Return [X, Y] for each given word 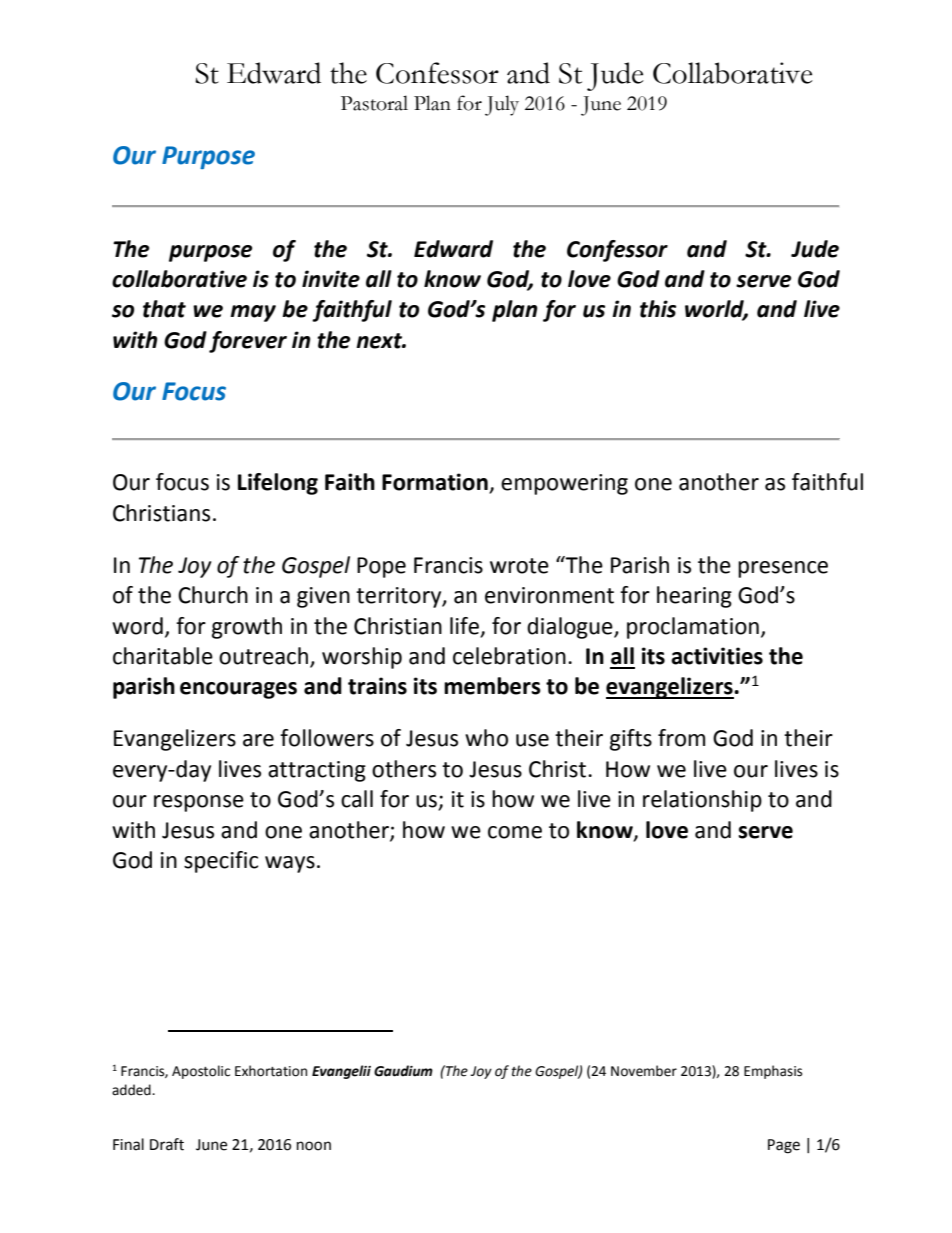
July [502, 105]
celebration [509, 656]
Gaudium [403, 1071]
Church [213, 595]
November [644, 1071]
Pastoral [374, 103]
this [658, 309]
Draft [167, 1144]
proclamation [693, 628]
